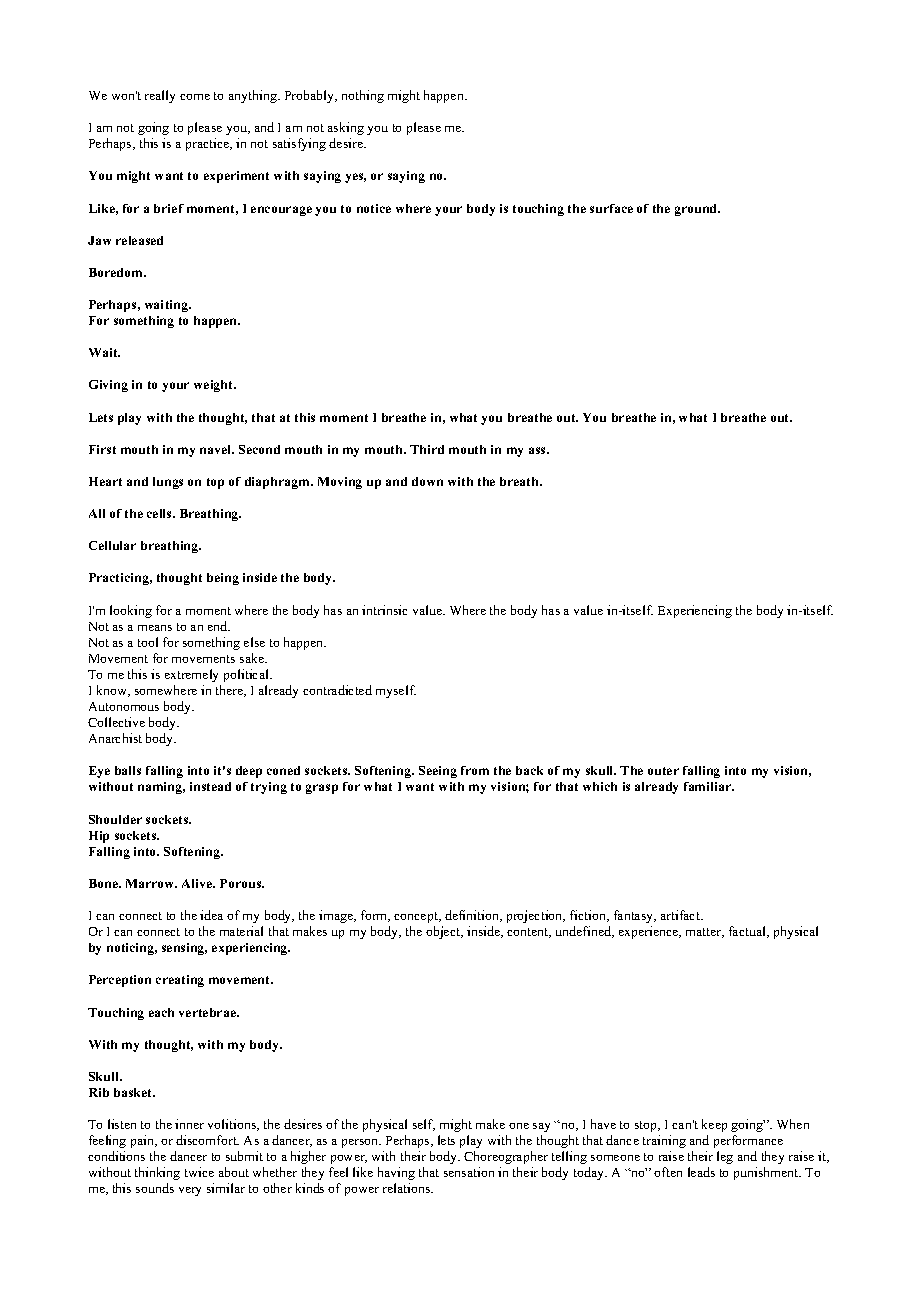 The height and width of the document is (1308, 924). Describe the element at coordinates (725, 1157) in the document. I see `leg` at that location.
